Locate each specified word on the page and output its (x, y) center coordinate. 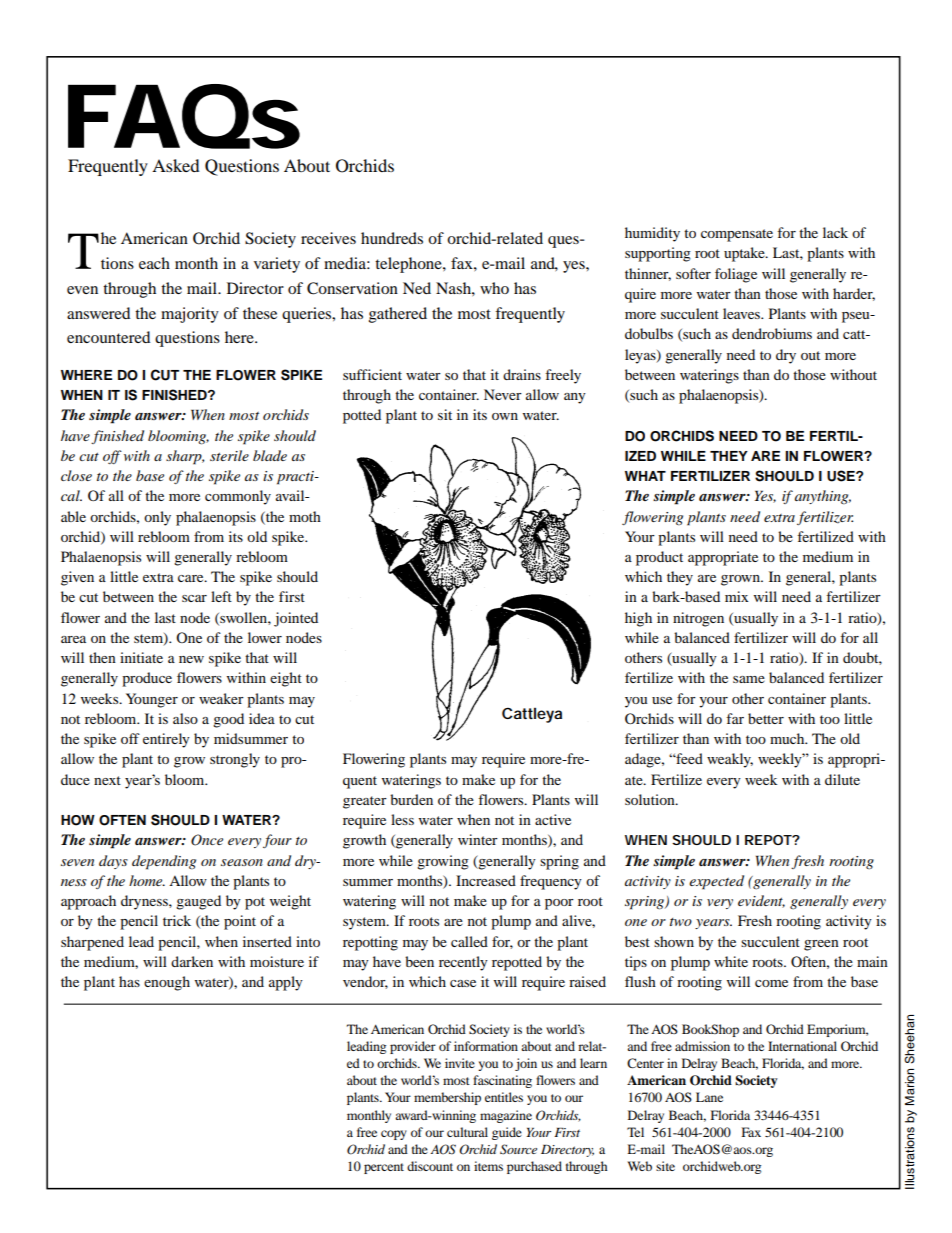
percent (384, 1168)
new (191, 659)
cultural (467, 1132)
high (638, 619)
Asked (176, 165)
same (749, 679)
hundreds (392, 238)
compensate (737, 235)
